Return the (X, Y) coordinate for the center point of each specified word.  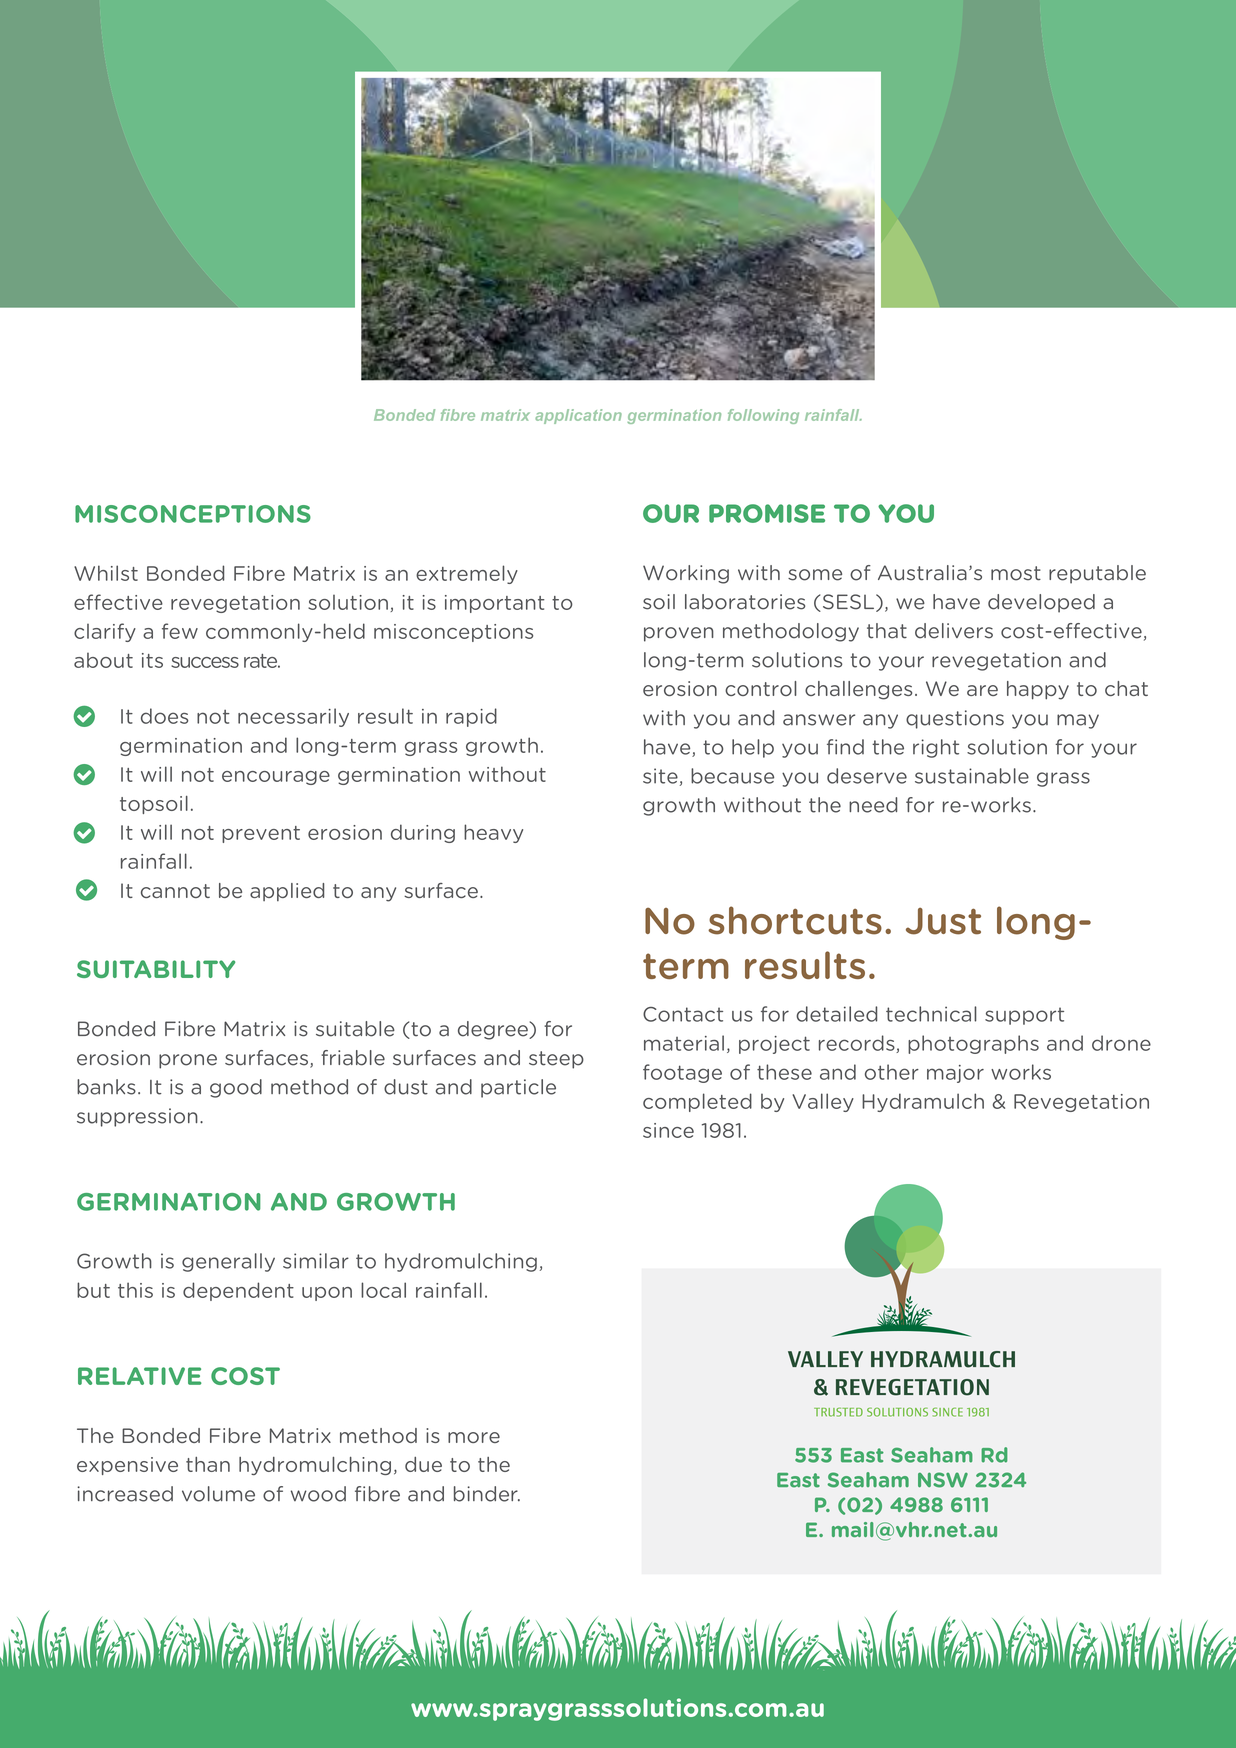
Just (943, 921)
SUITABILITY (156, 969)
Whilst (106, 573)
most (1016, 573)
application (578, 416)
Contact (683, 1014)
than (208, 1464)
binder (487, 1494)
